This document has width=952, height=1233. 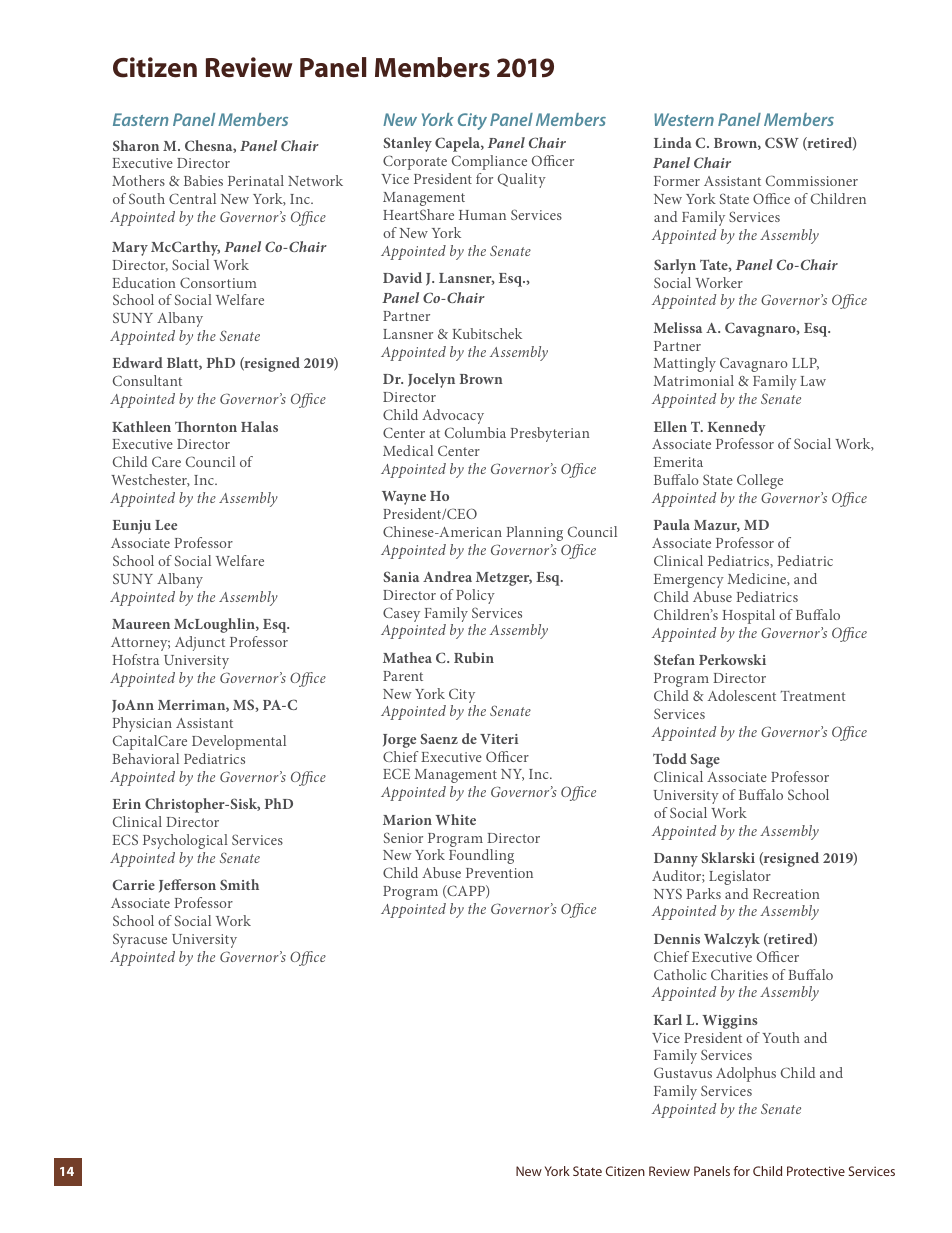 What do you see at coordinates (760, 481) in the document?
I see `College` at bounding box center [760, 481].
